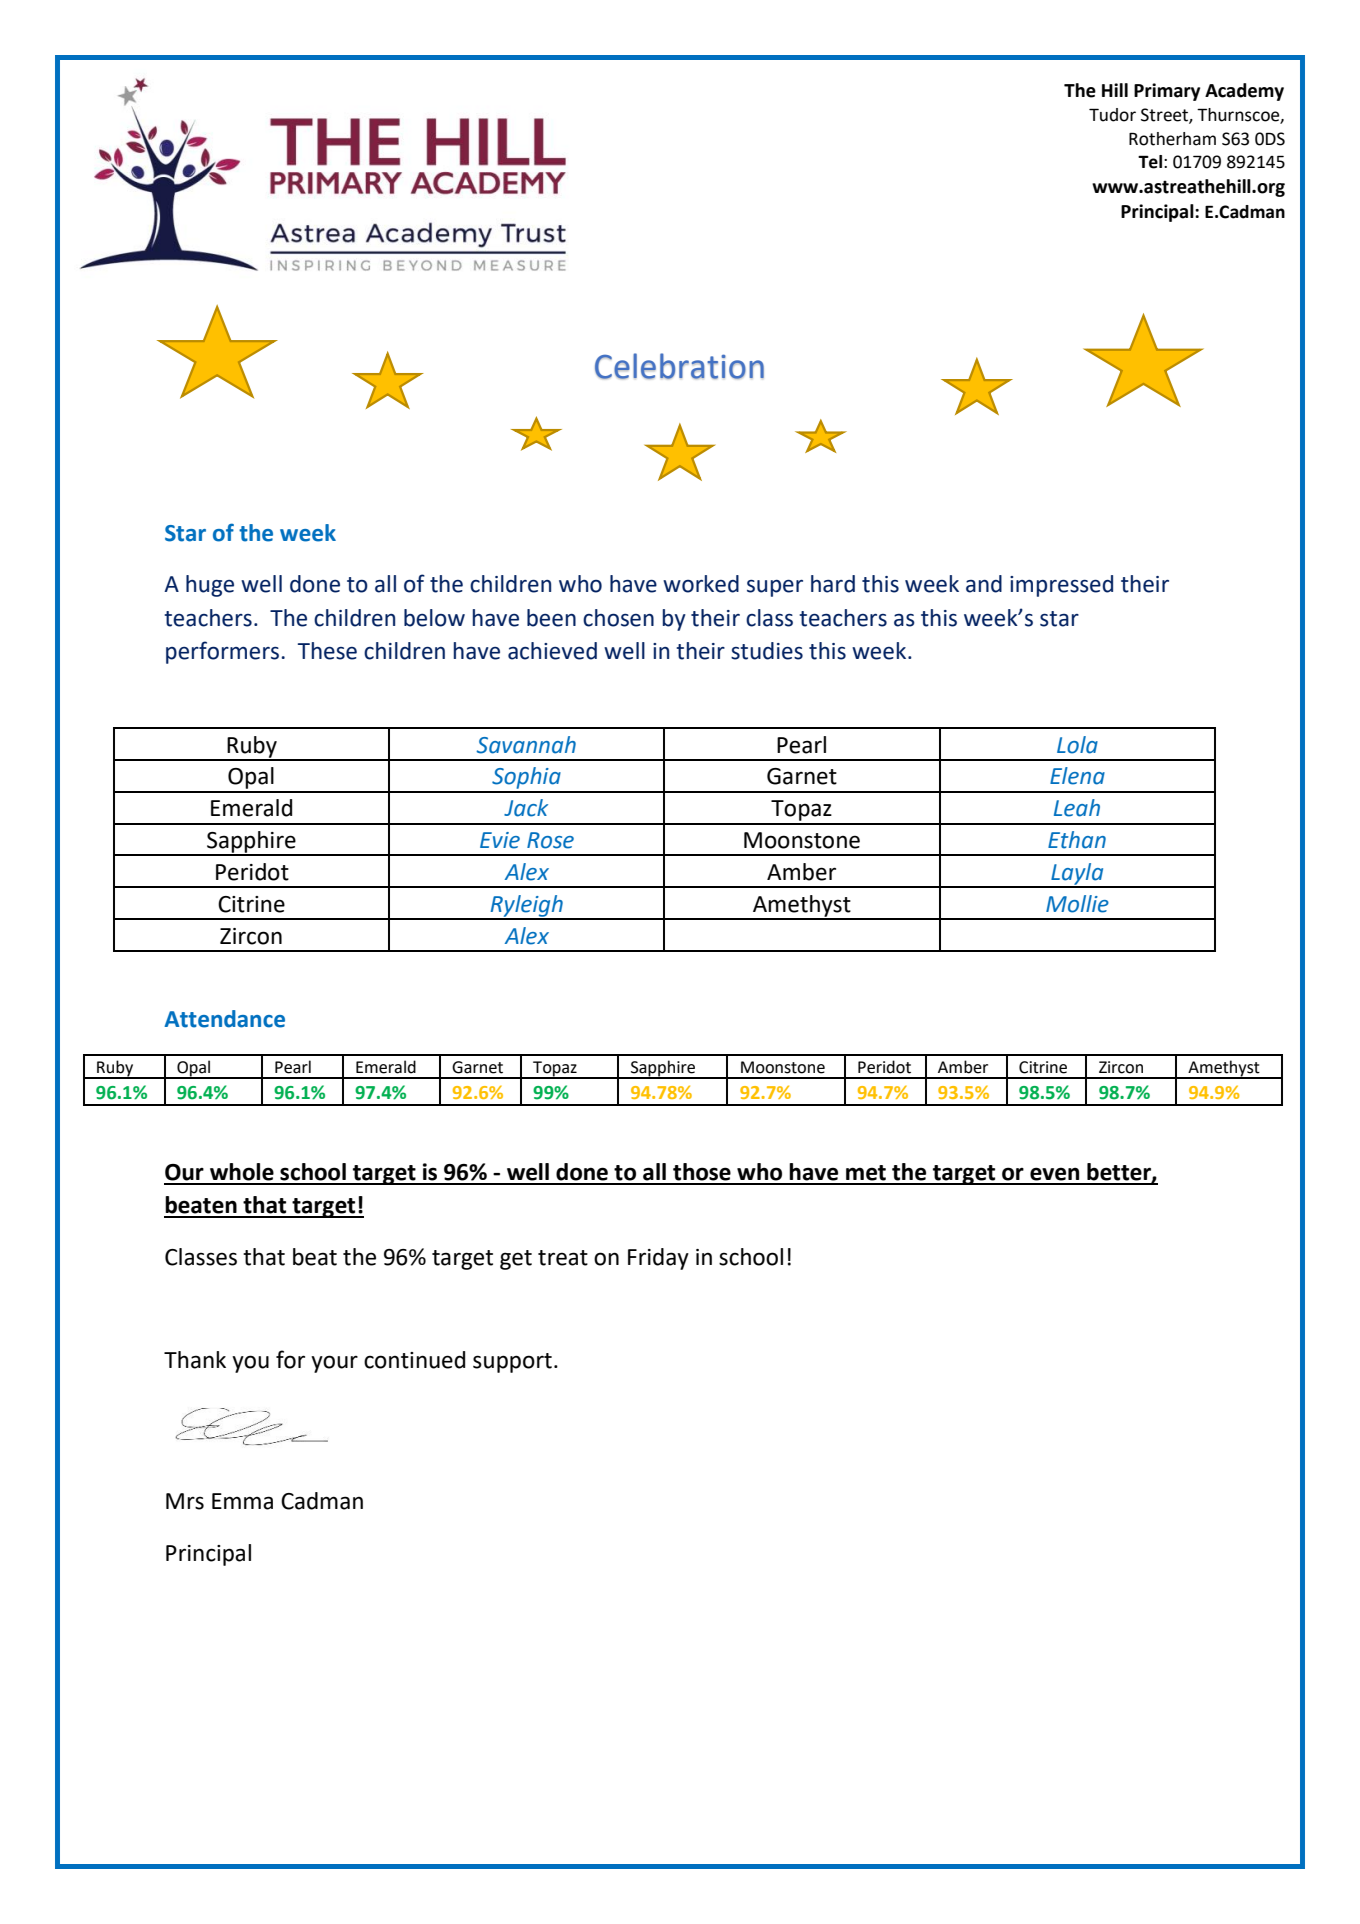 This screenshot has height=1924, width=1360. What do you see at coordinates (658, 1259) in the screenshot?
I see `Friday` at bounding box center [658, 1259].
